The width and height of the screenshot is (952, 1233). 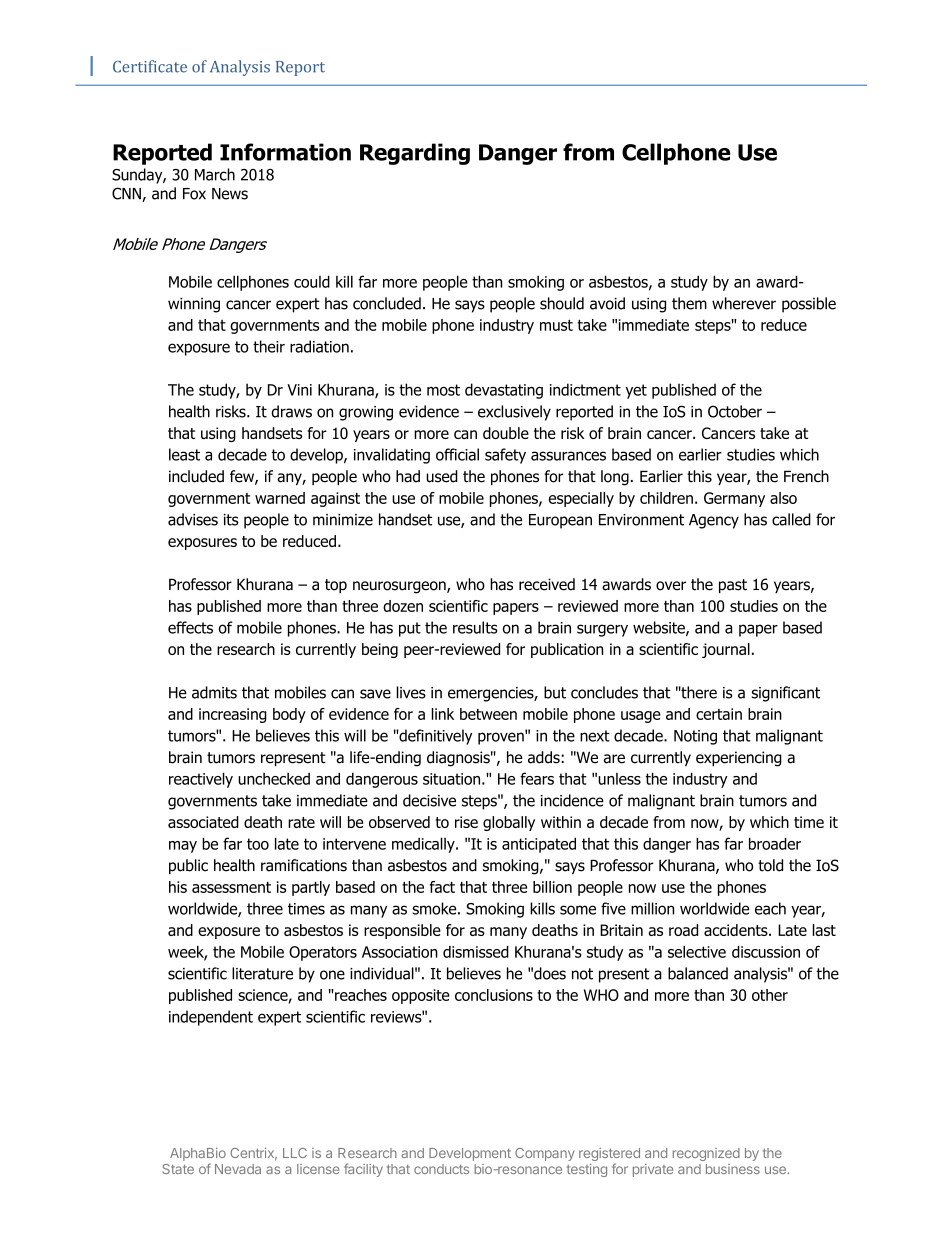 I want to click on reactively, so click(x=201, y=780).
